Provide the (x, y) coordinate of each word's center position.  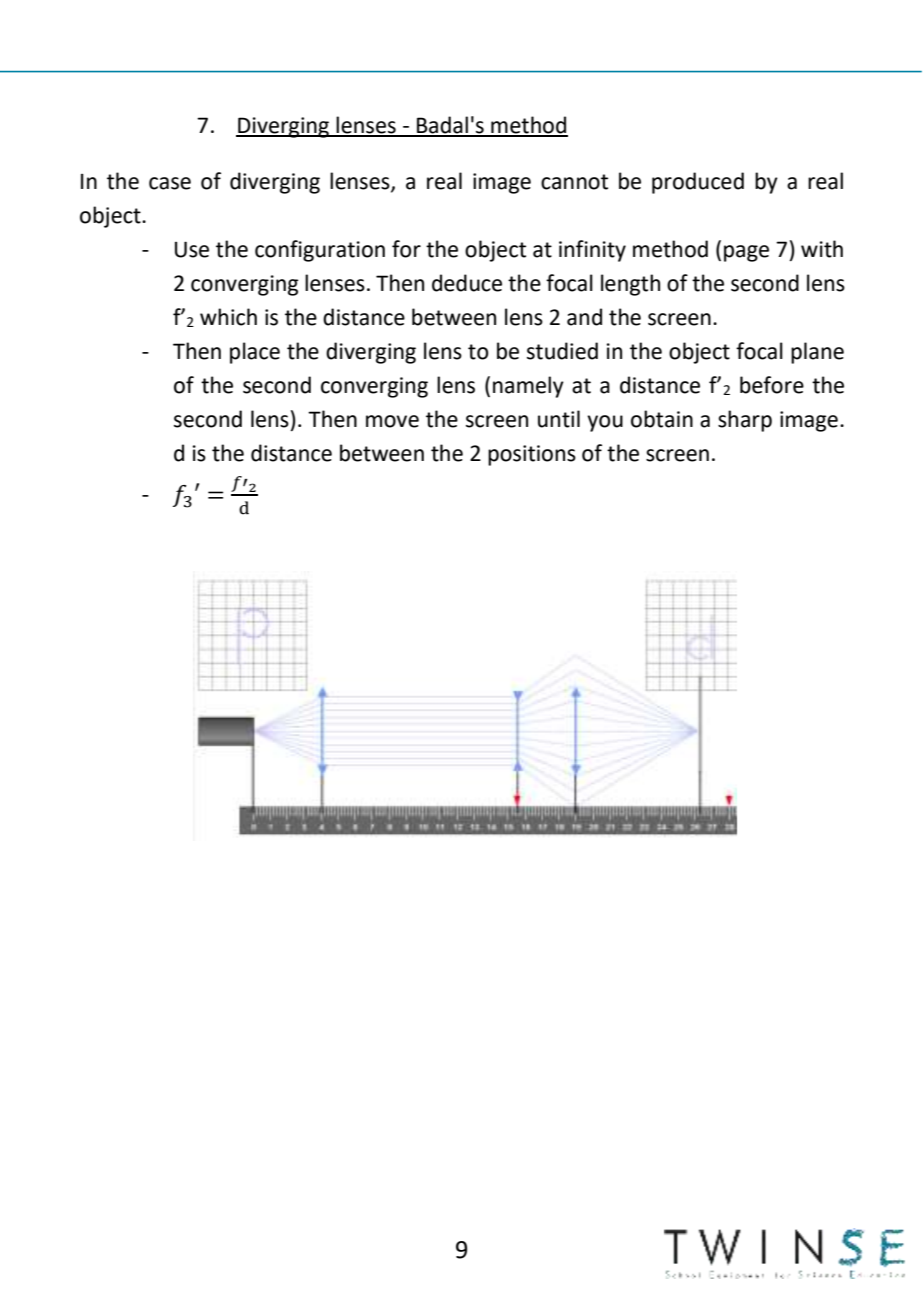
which (228, 317)
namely (528, 387)
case (170, 183)
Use (192, 249)
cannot (574, 182)
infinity (592, 251)
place (255, 353)
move (392, 421)
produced (698, 183)
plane (817, 353)
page (746, 253)
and (584, 317)
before (772, 385)
